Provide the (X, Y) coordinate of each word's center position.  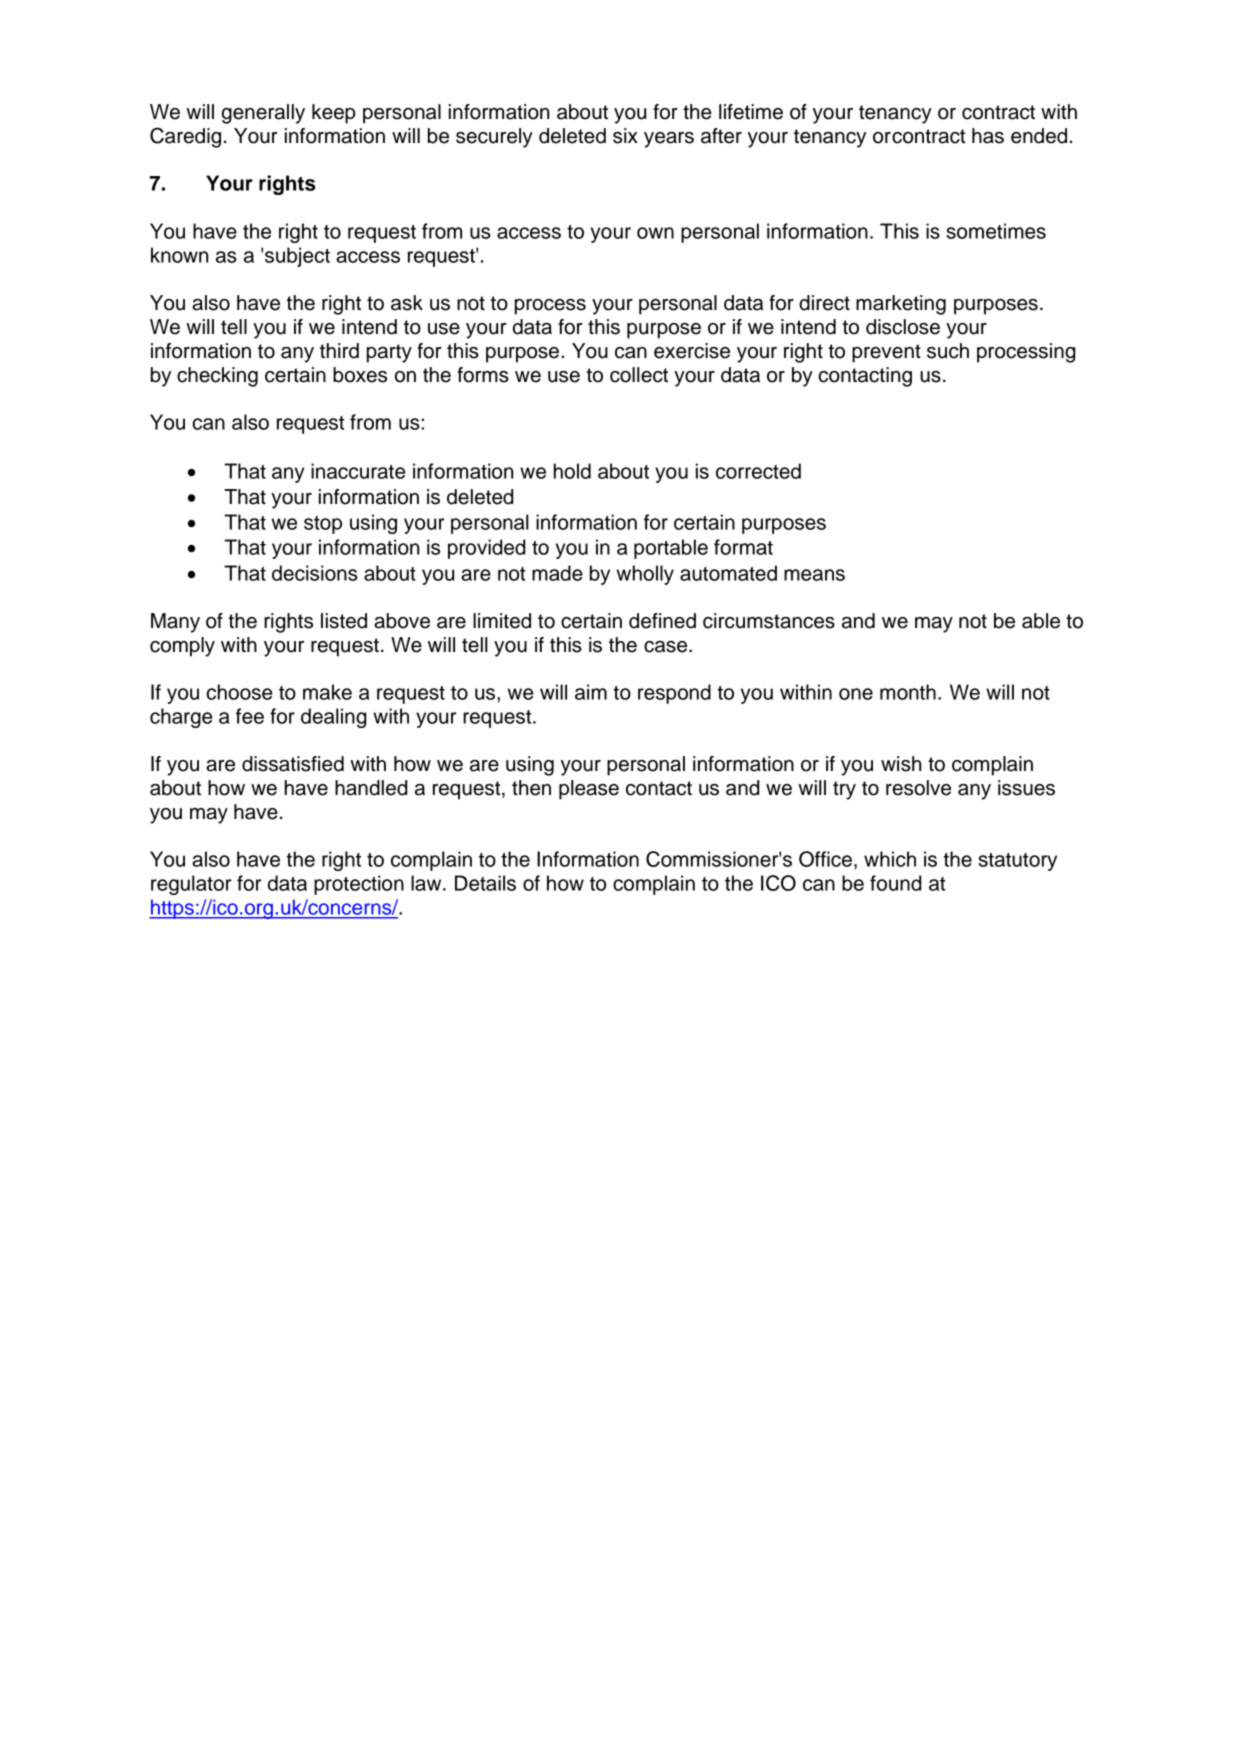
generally (263, 114)
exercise (692, 351)
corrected (758, 471)
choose (239, 692)
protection (359, 885)
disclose (903, 327)
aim (591, 692)
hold (572, 471)
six (625, 136)
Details (485, 883)
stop (323, 525)
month (908, 692)
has (988, 136)
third (339, 351)
